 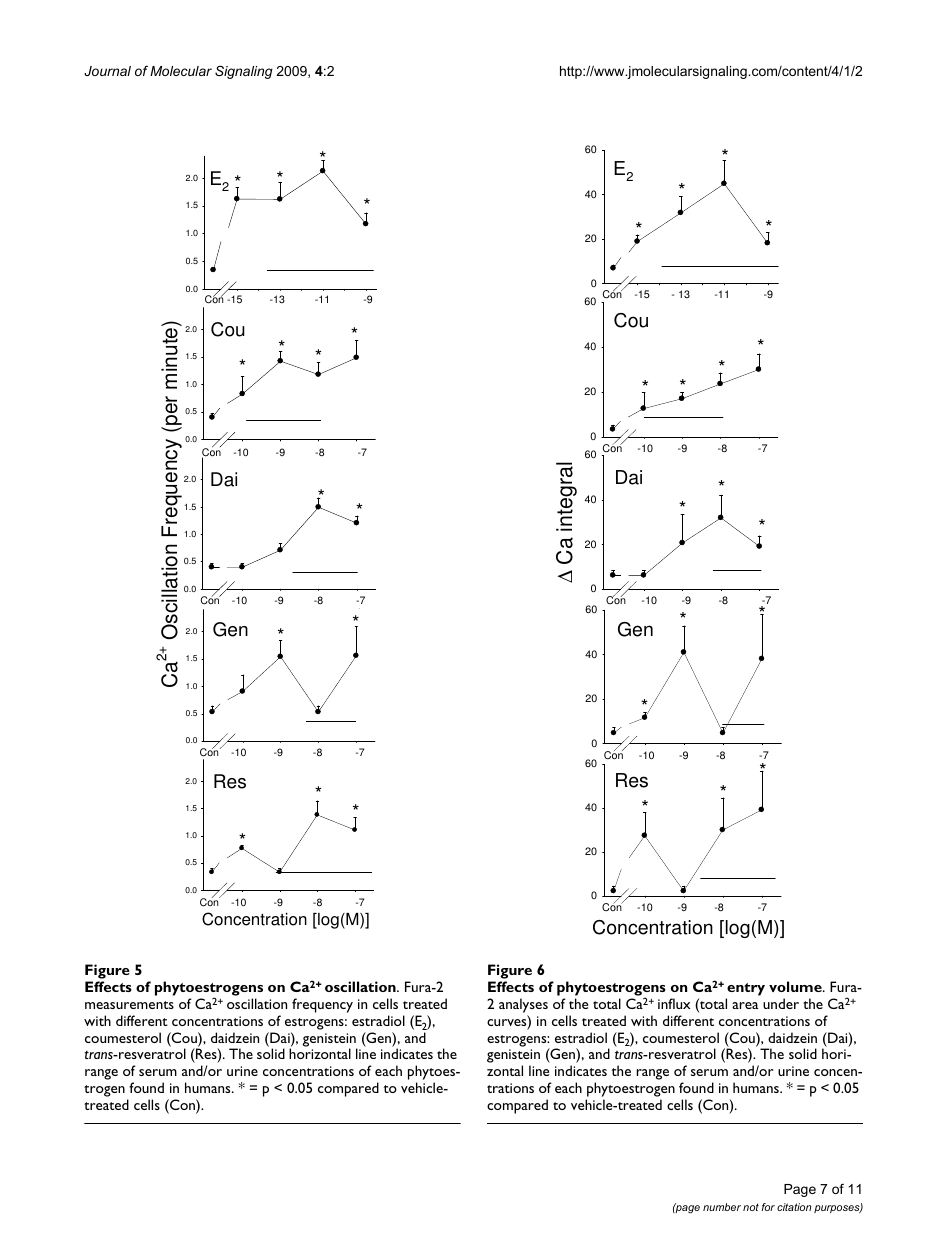 What do you see at coordinates (129, 1005) in the screenshot?
I see `measurements` at bounding box center [129, 1005].
